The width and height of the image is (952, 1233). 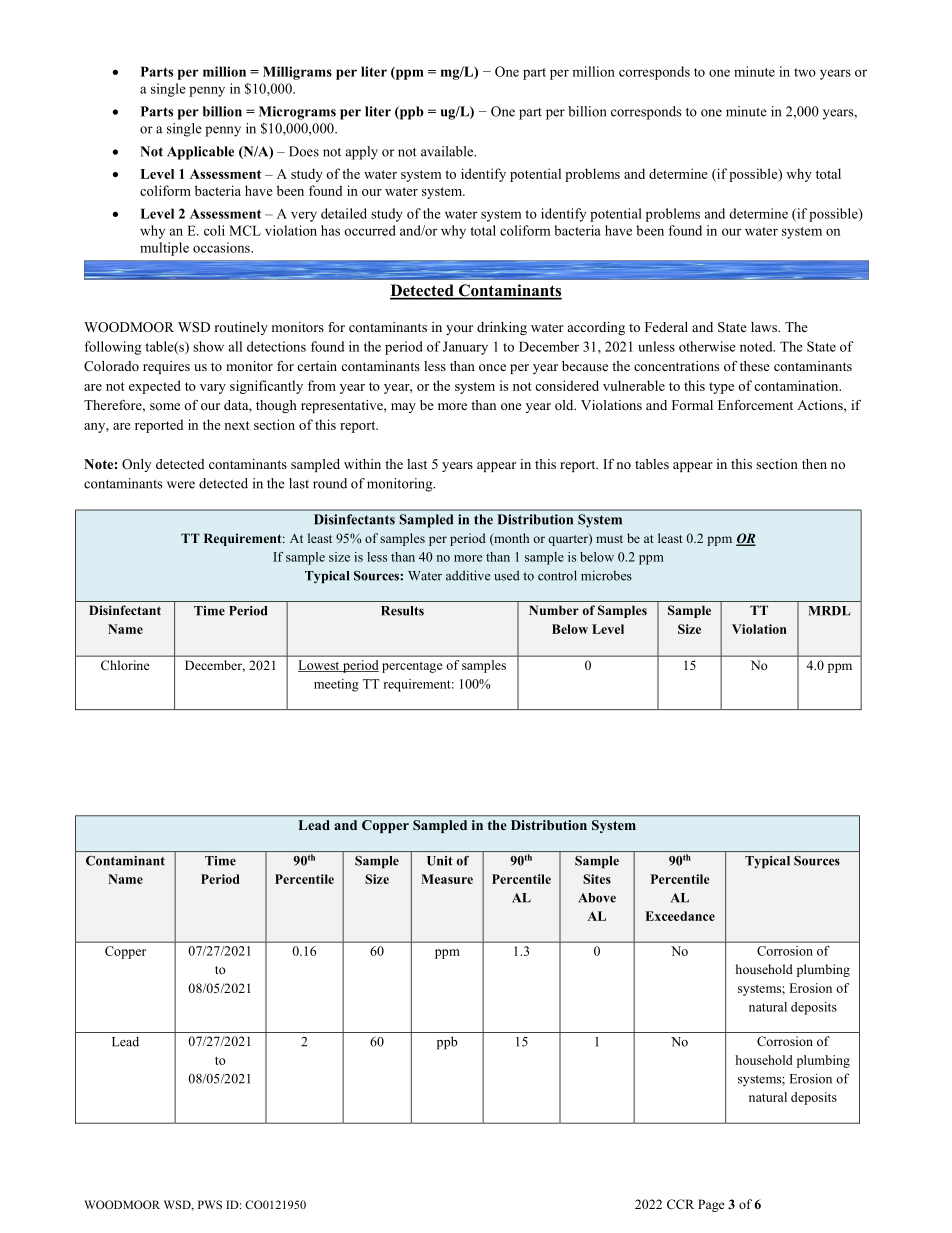 What do you see at coordinates (125, 665) in the image?
I see `Chlorine` at bounding box center [125, 665].
